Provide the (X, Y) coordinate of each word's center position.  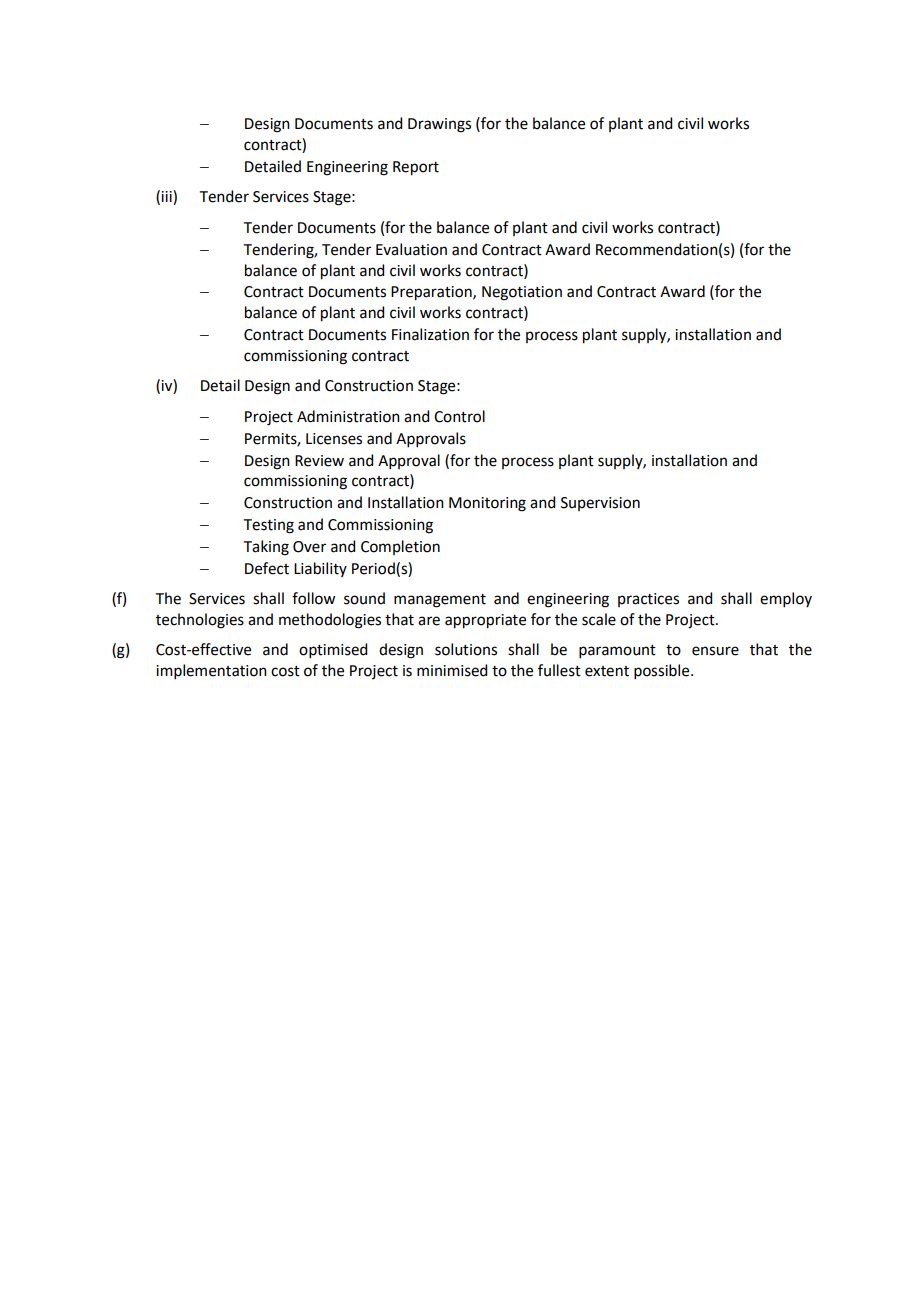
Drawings (439, 125)
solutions (466, 649)
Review (319, 461)
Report (416, 168)
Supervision (600, 504)
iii (167, 196)
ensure (715, 651)
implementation (211, 671)
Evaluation (411, 249)
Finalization (430, 334)
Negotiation (522, 293)
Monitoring (487, 504)
